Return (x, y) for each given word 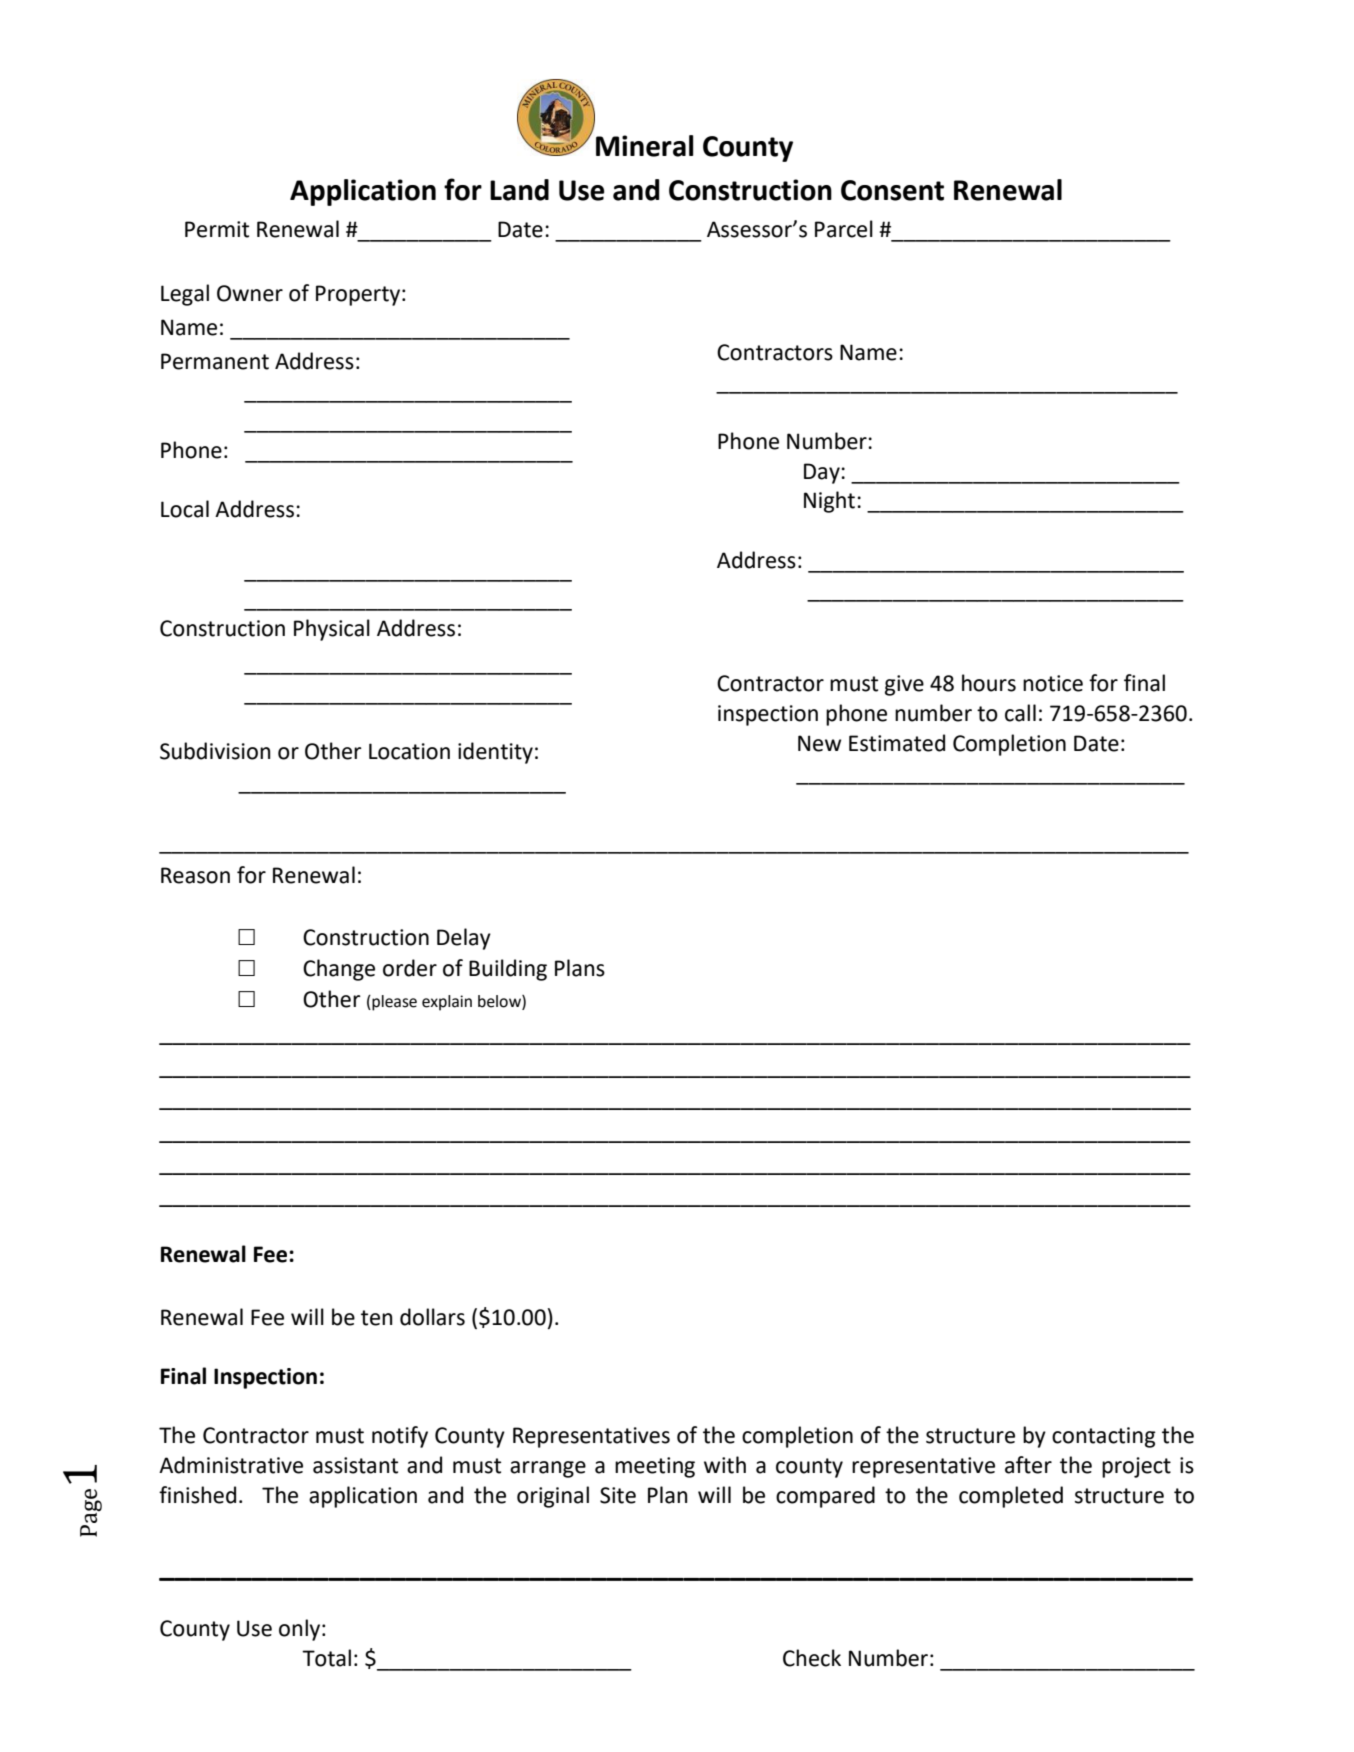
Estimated (897, 743)
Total (326, 1658)
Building (508, 970)
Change (339, 970)
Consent (892, 190)
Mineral (645, 146)
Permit (217, 229)
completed (1011, 1497)
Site (618, 1495)
